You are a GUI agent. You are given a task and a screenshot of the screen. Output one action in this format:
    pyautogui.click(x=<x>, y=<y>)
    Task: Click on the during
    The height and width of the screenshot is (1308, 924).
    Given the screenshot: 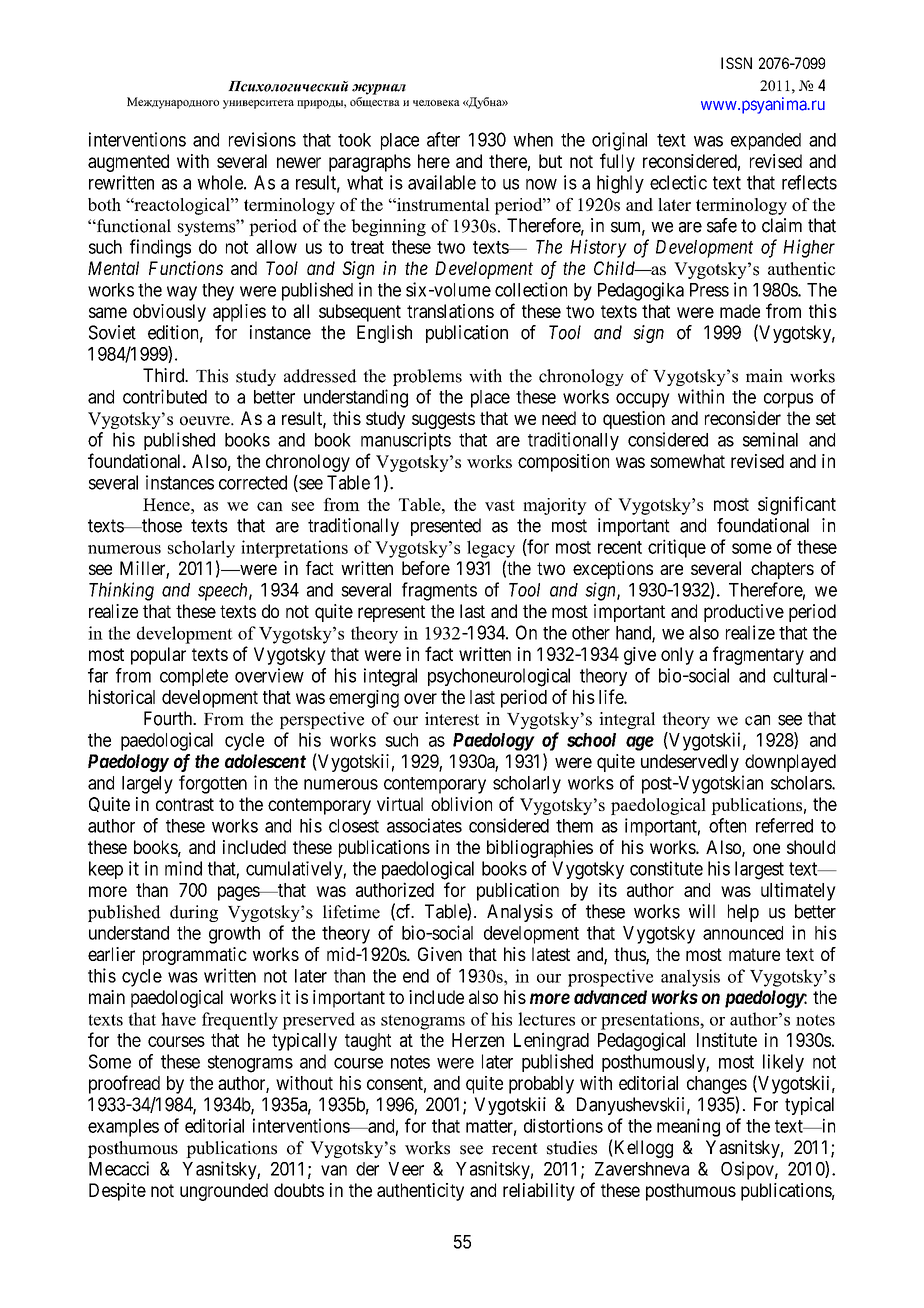 What is the action you would take?
    pyautogui.click(x=194, y=913)
